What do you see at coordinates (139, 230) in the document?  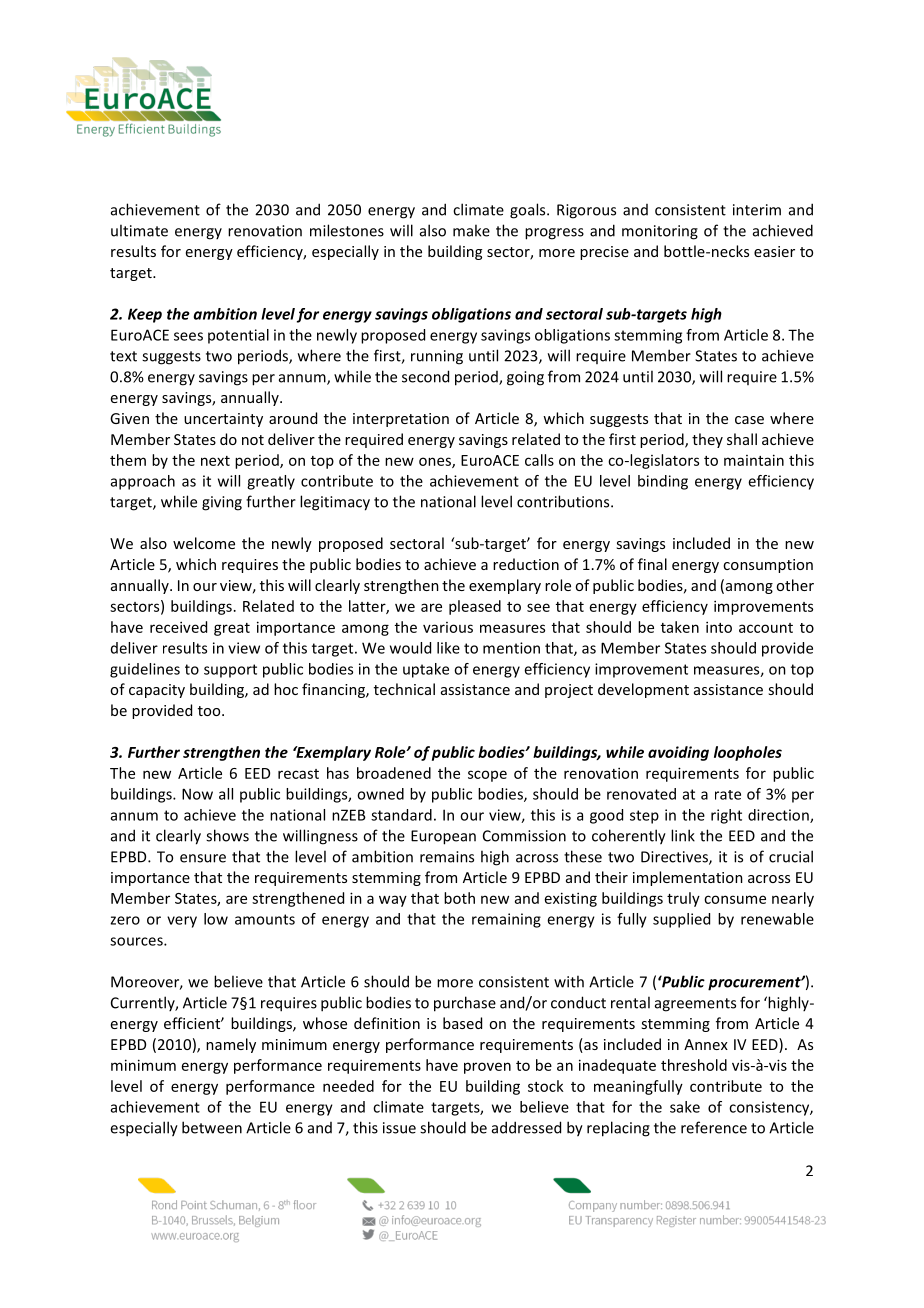 I see `ultimate` at bounding box center [139, 230].
